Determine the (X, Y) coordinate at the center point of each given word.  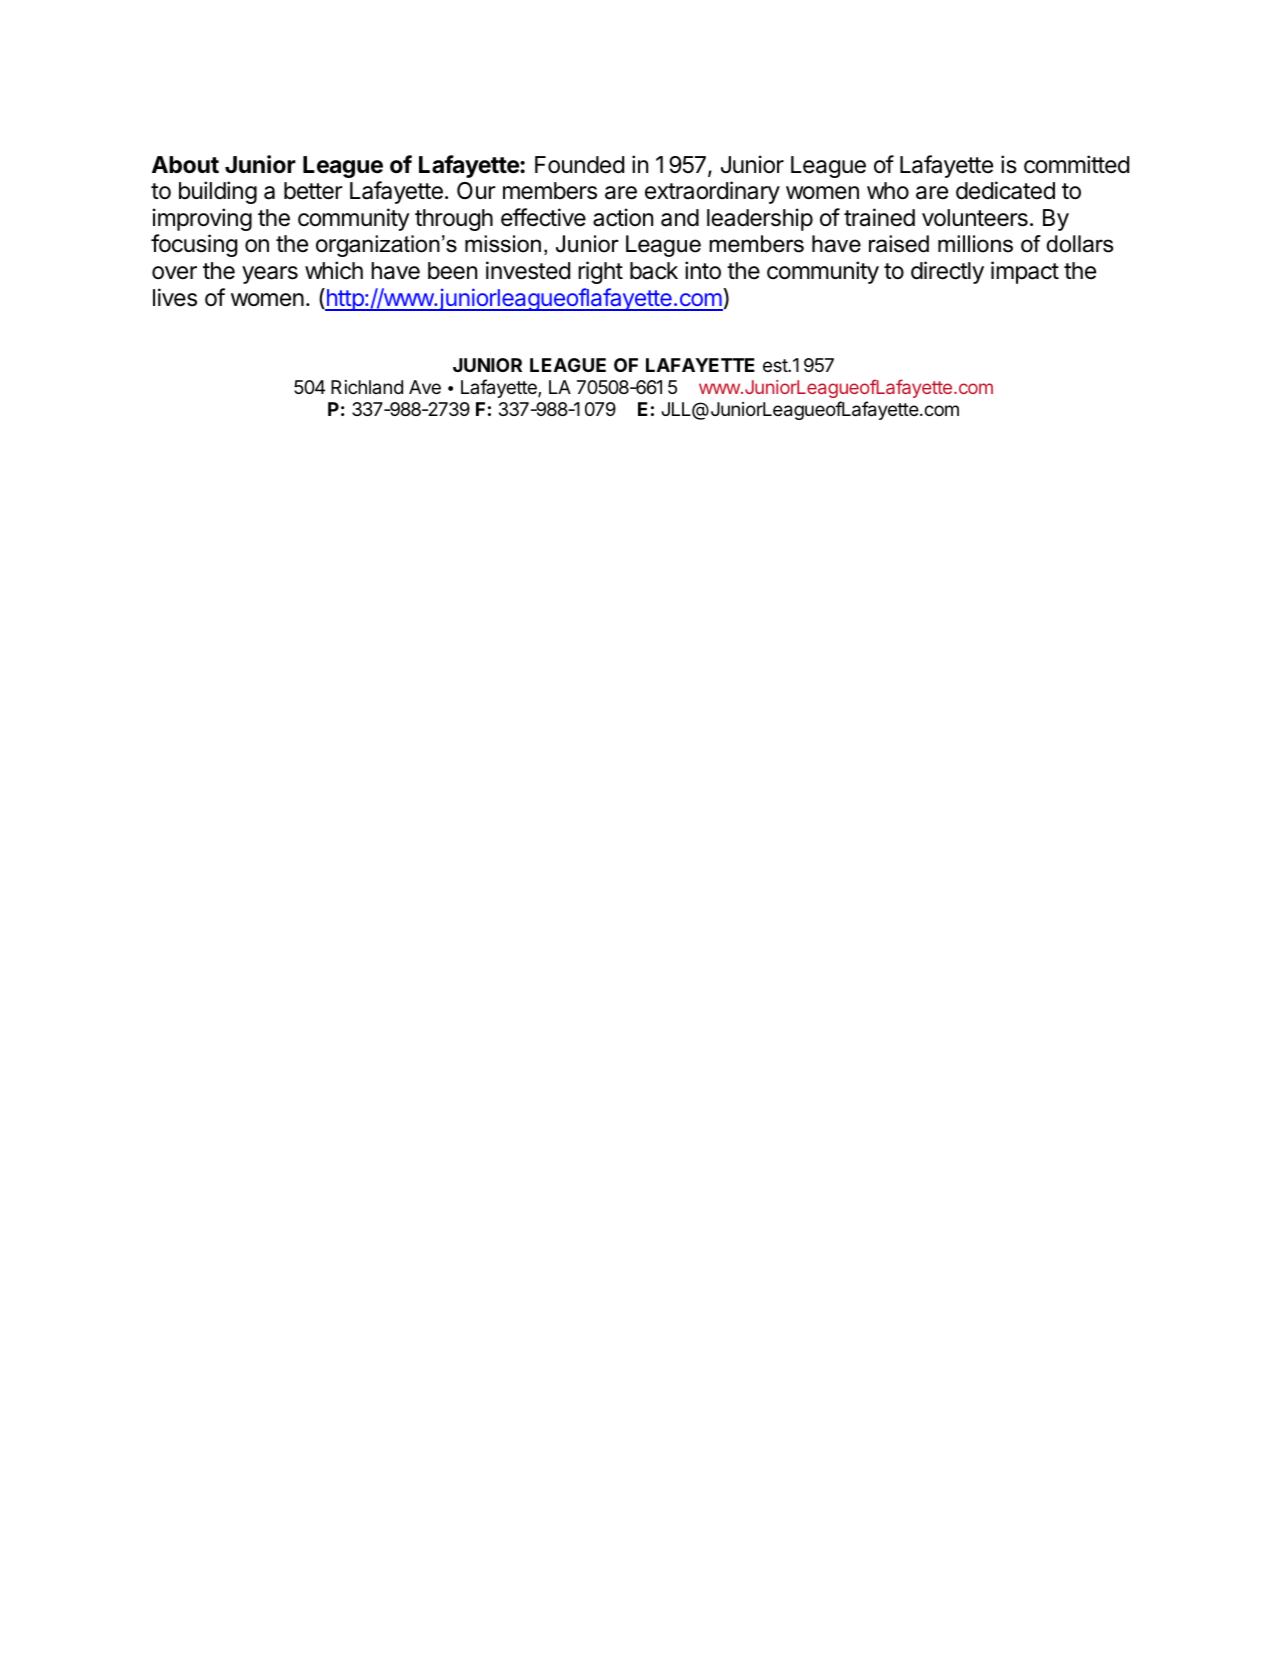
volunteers (975, 218)
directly (947, 272)
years (270, 275)
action (623, 217)
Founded (579, 165)
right (600, 272)
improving (202, 219)
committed (1076, 164)
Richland (367, 387)
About (185, 165)
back (654, 271)
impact (1025, 272)
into (703, 270)
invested (528, 270)
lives (175, 297)
